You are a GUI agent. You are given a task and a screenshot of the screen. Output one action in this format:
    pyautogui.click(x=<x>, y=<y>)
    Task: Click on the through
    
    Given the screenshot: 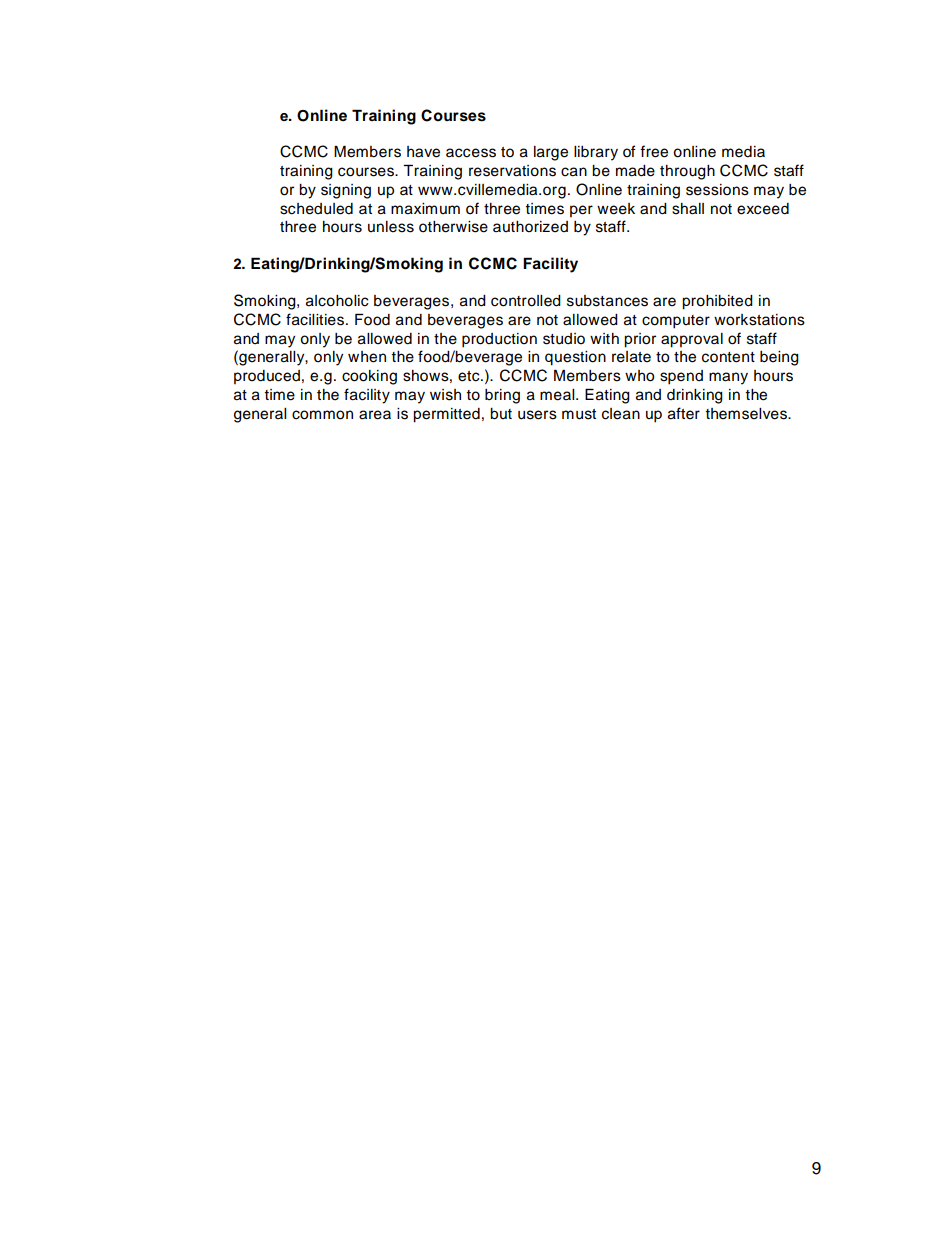 What is the action you would take?
    pyautogui.click(x=687, y=172)
